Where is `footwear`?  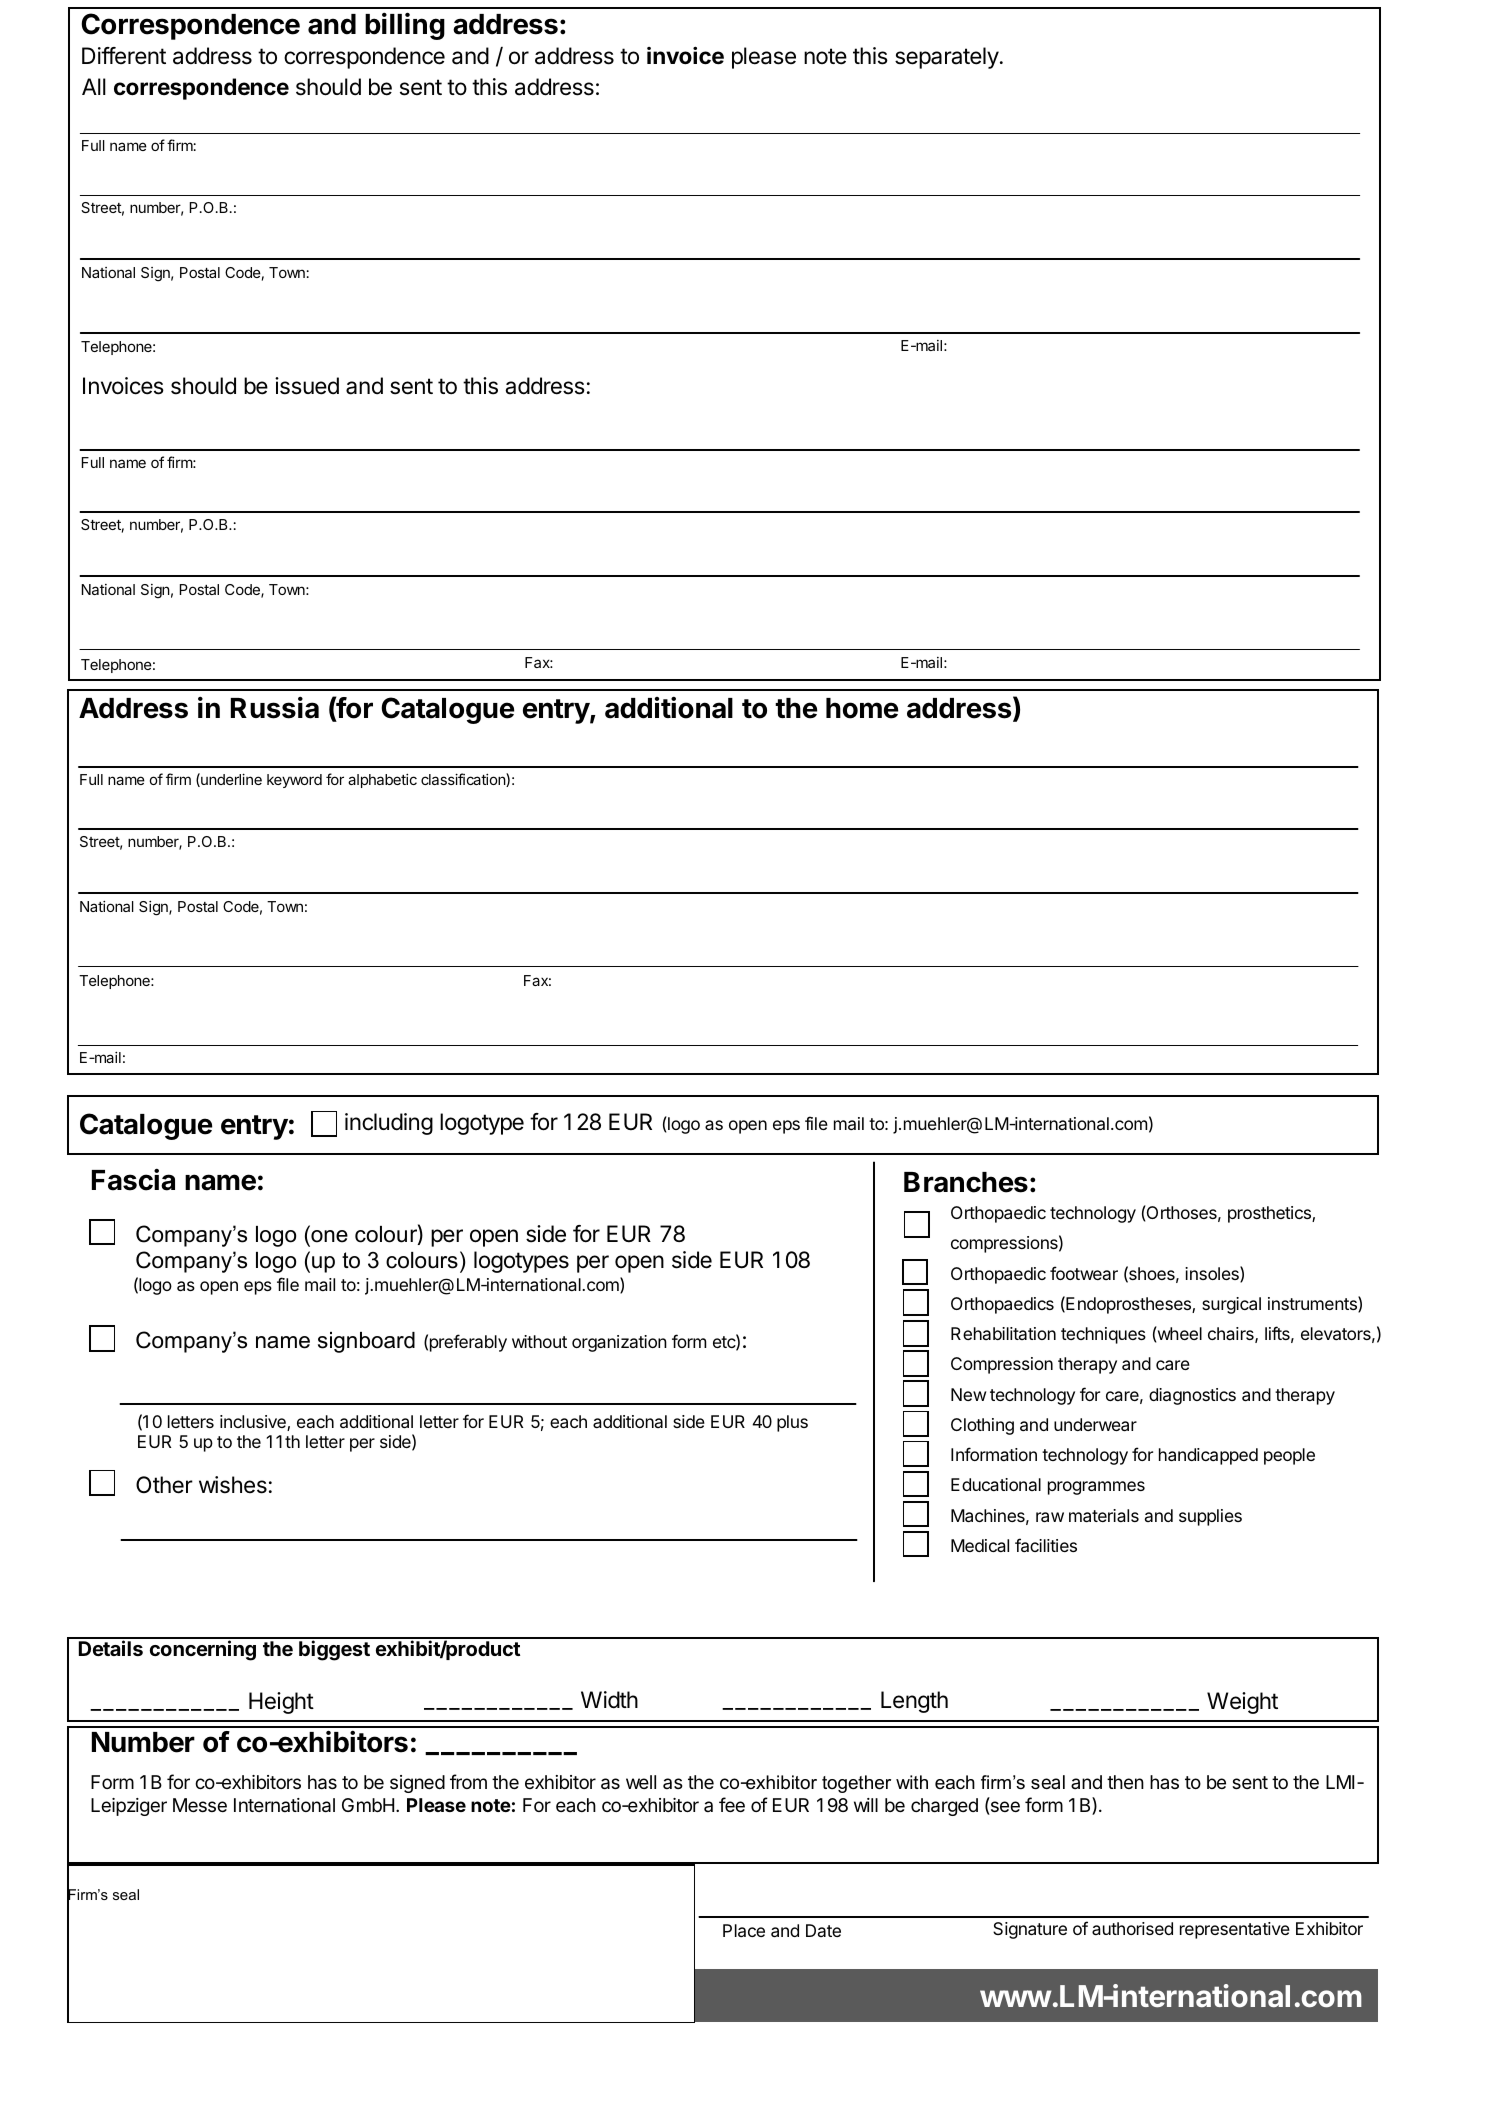 footwear is located at coordinates (1084, 1273).
